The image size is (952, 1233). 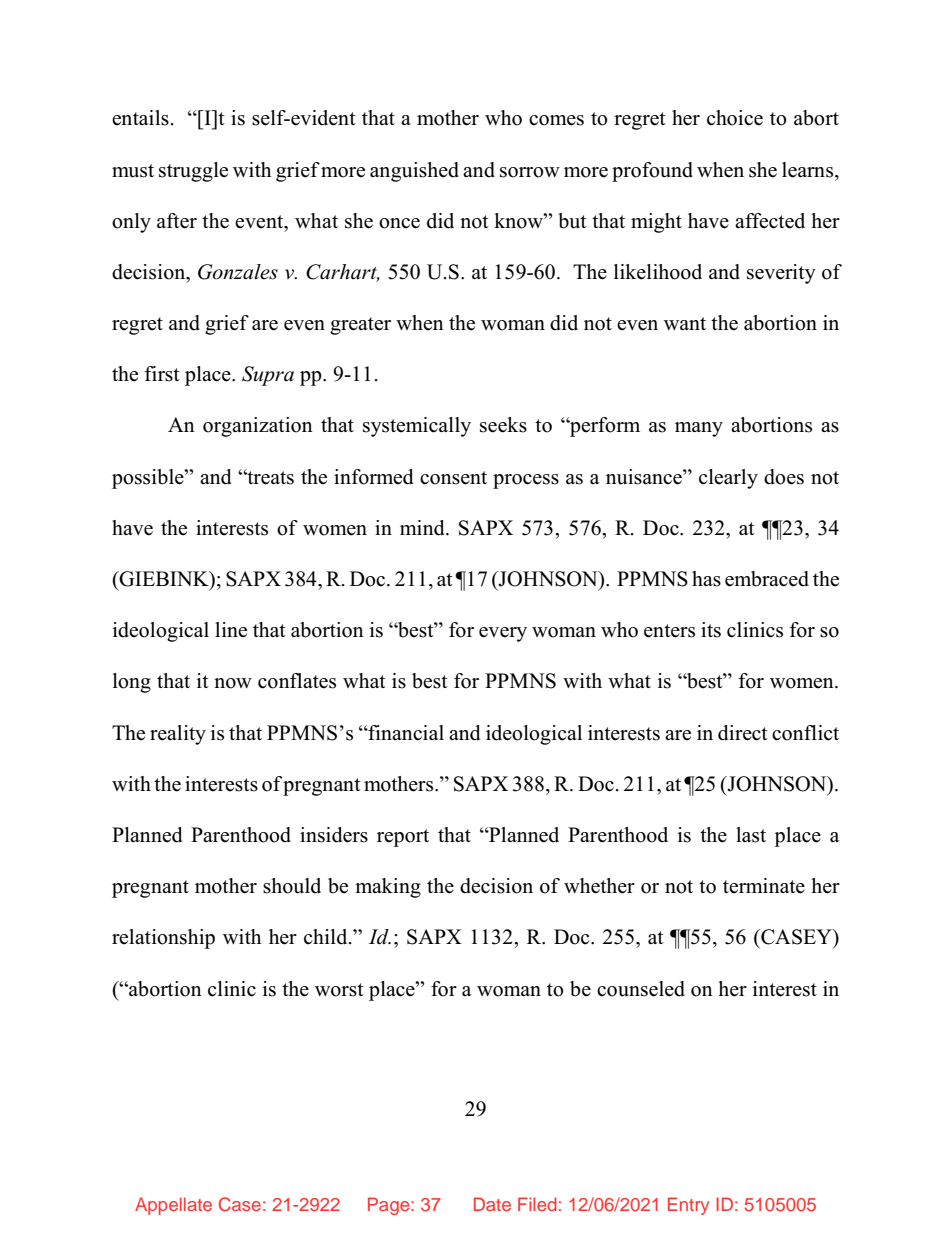 I want to click on choice, so click(x=735, y=118).
